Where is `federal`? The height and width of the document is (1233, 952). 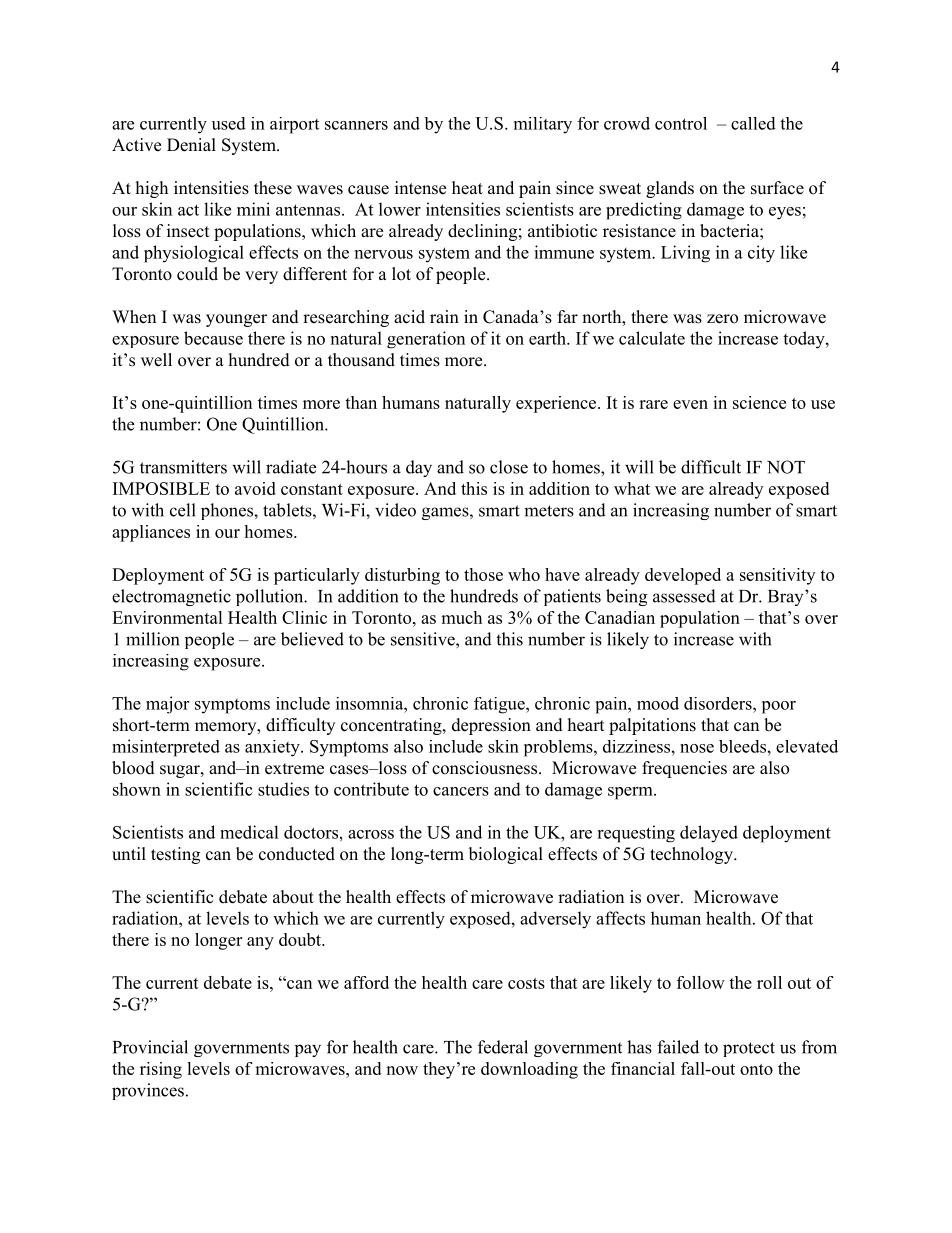 federal is located at coordinates (503, 1047).
